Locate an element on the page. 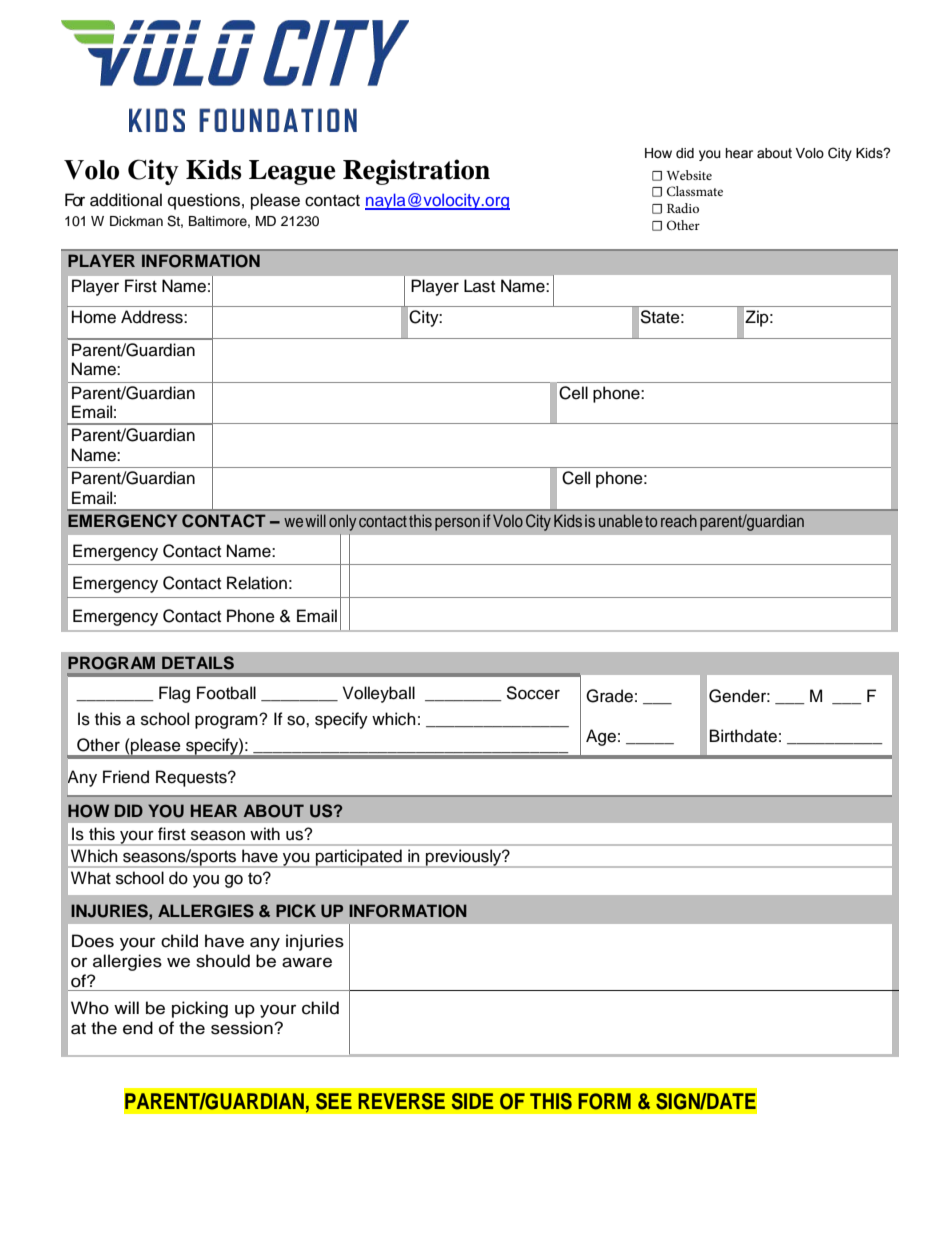  Registration is located at coordinates (416, 172).
